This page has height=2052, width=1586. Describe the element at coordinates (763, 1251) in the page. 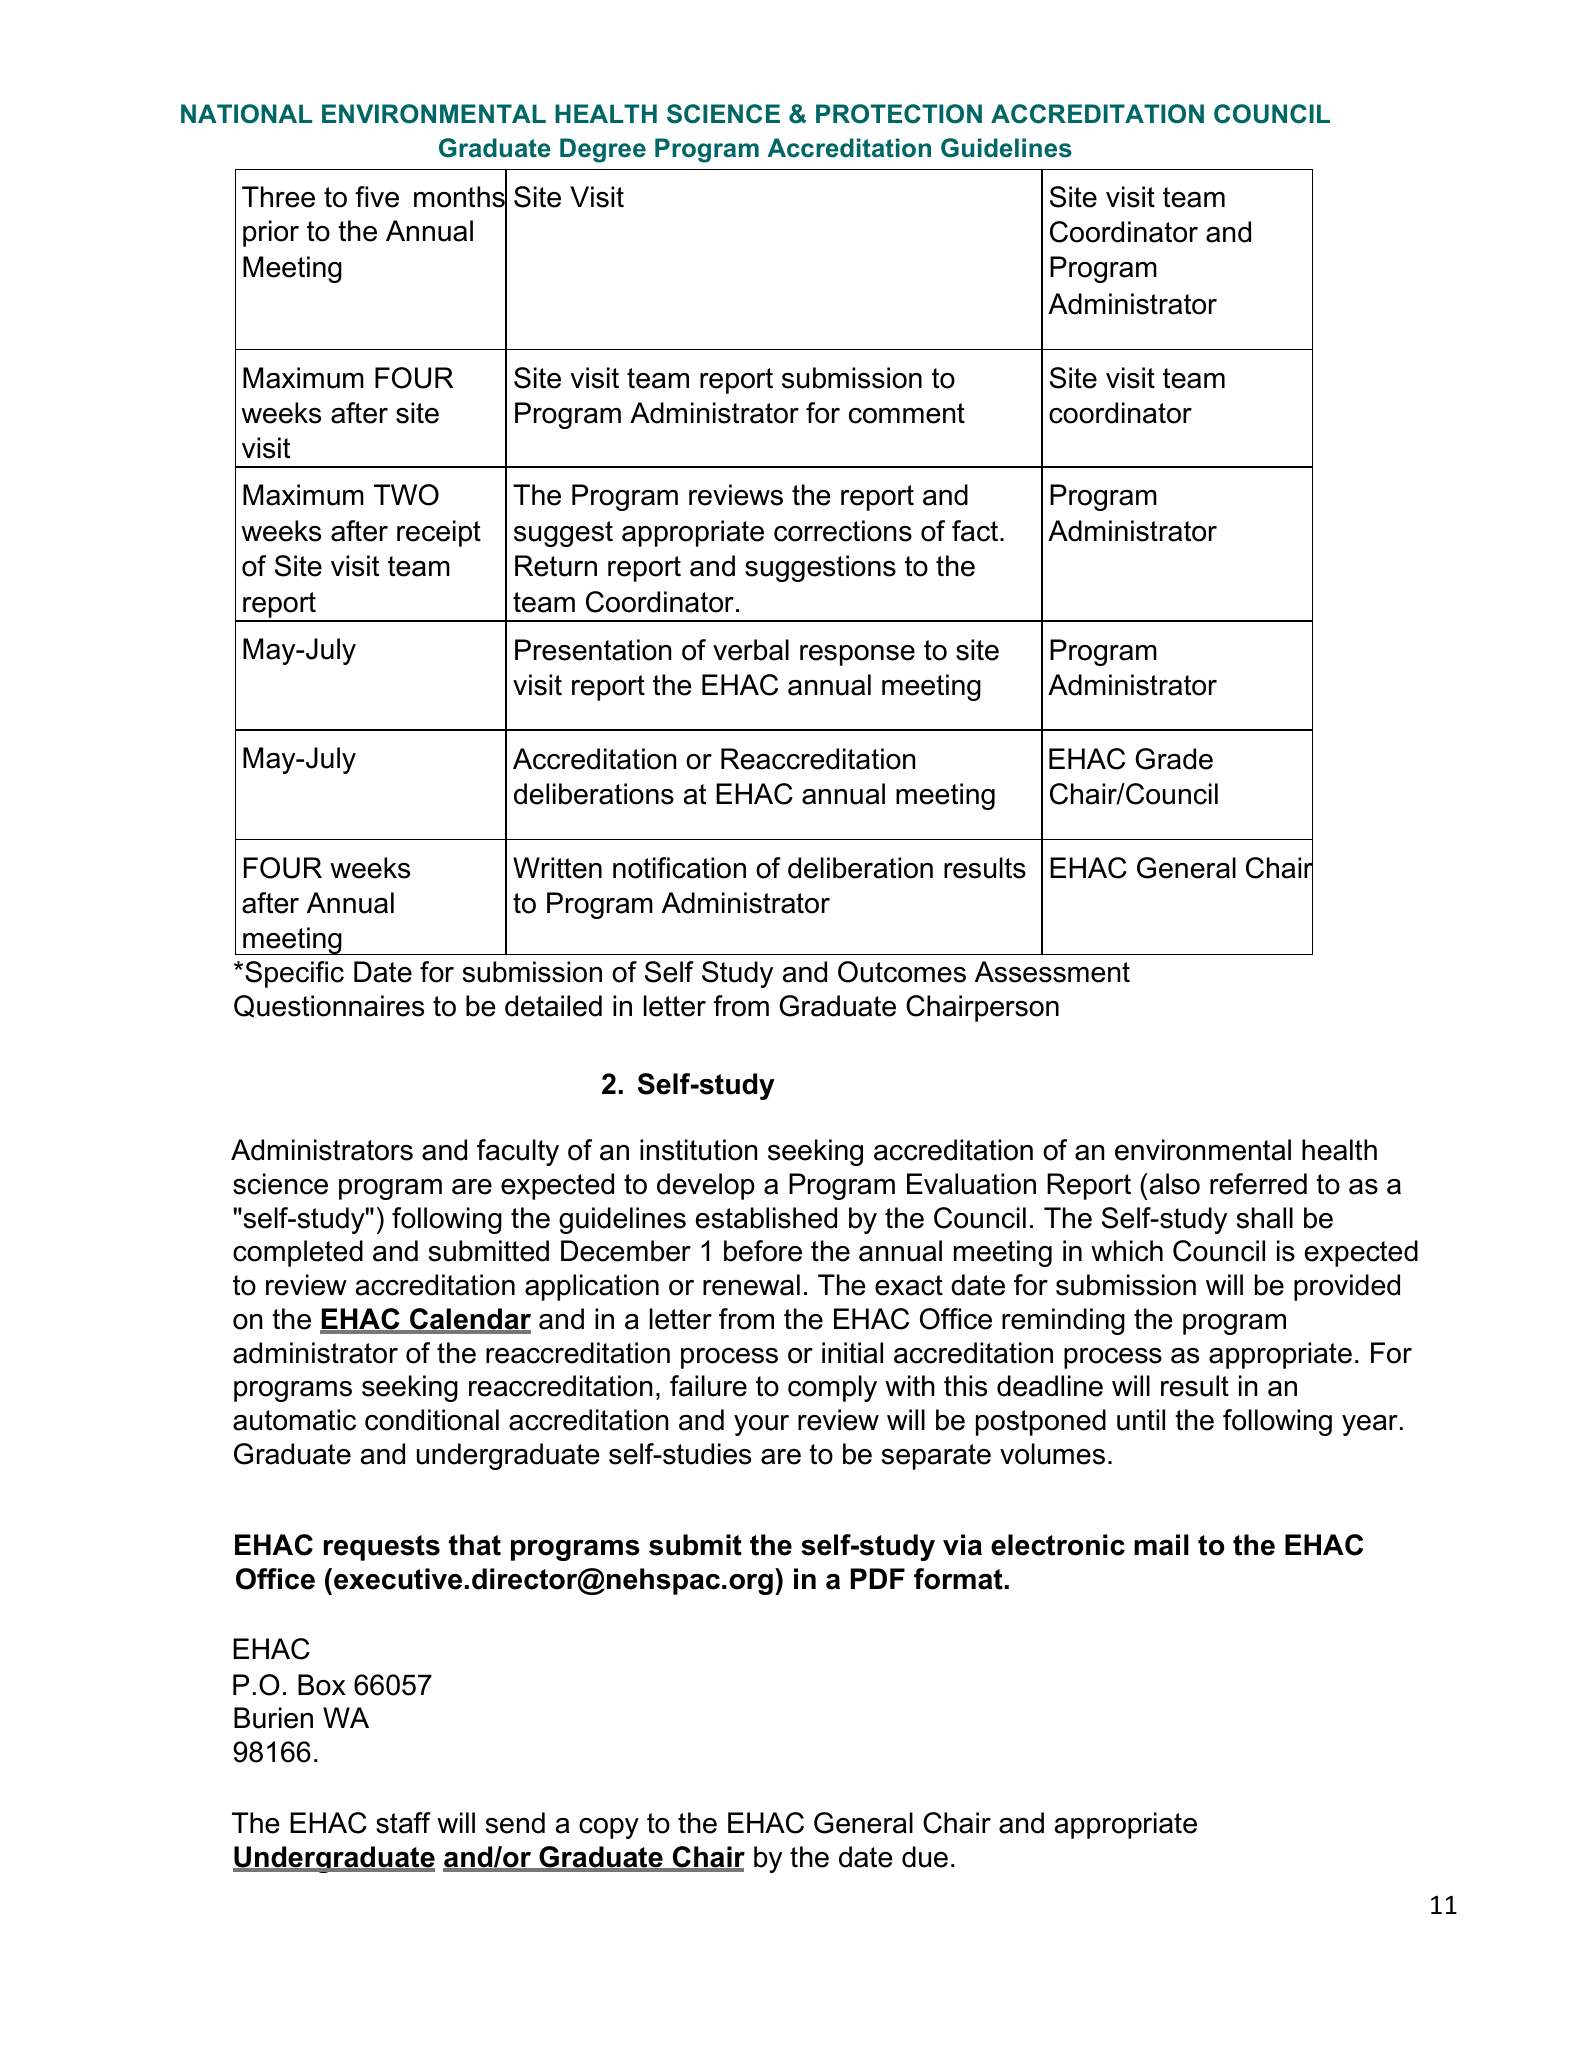

I see `before` at that location.
